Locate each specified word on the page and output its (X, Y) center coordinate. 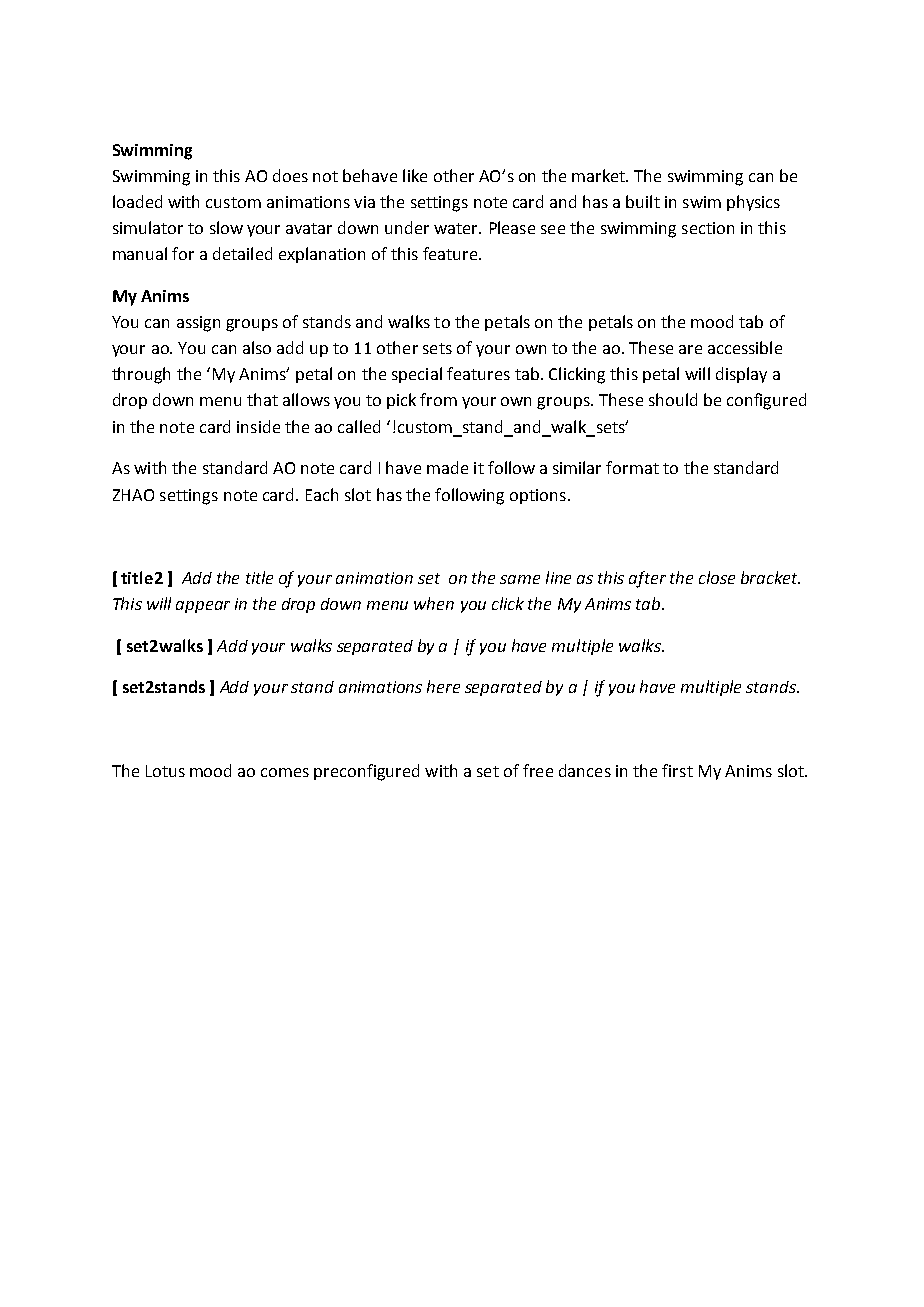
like (415, 175)
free (538, 770)
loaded (137, 201)
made (447, 467)
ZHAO (133, 495)
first (677, 770)
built (643, 201)
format (632, 467)
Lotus (165, 771)
